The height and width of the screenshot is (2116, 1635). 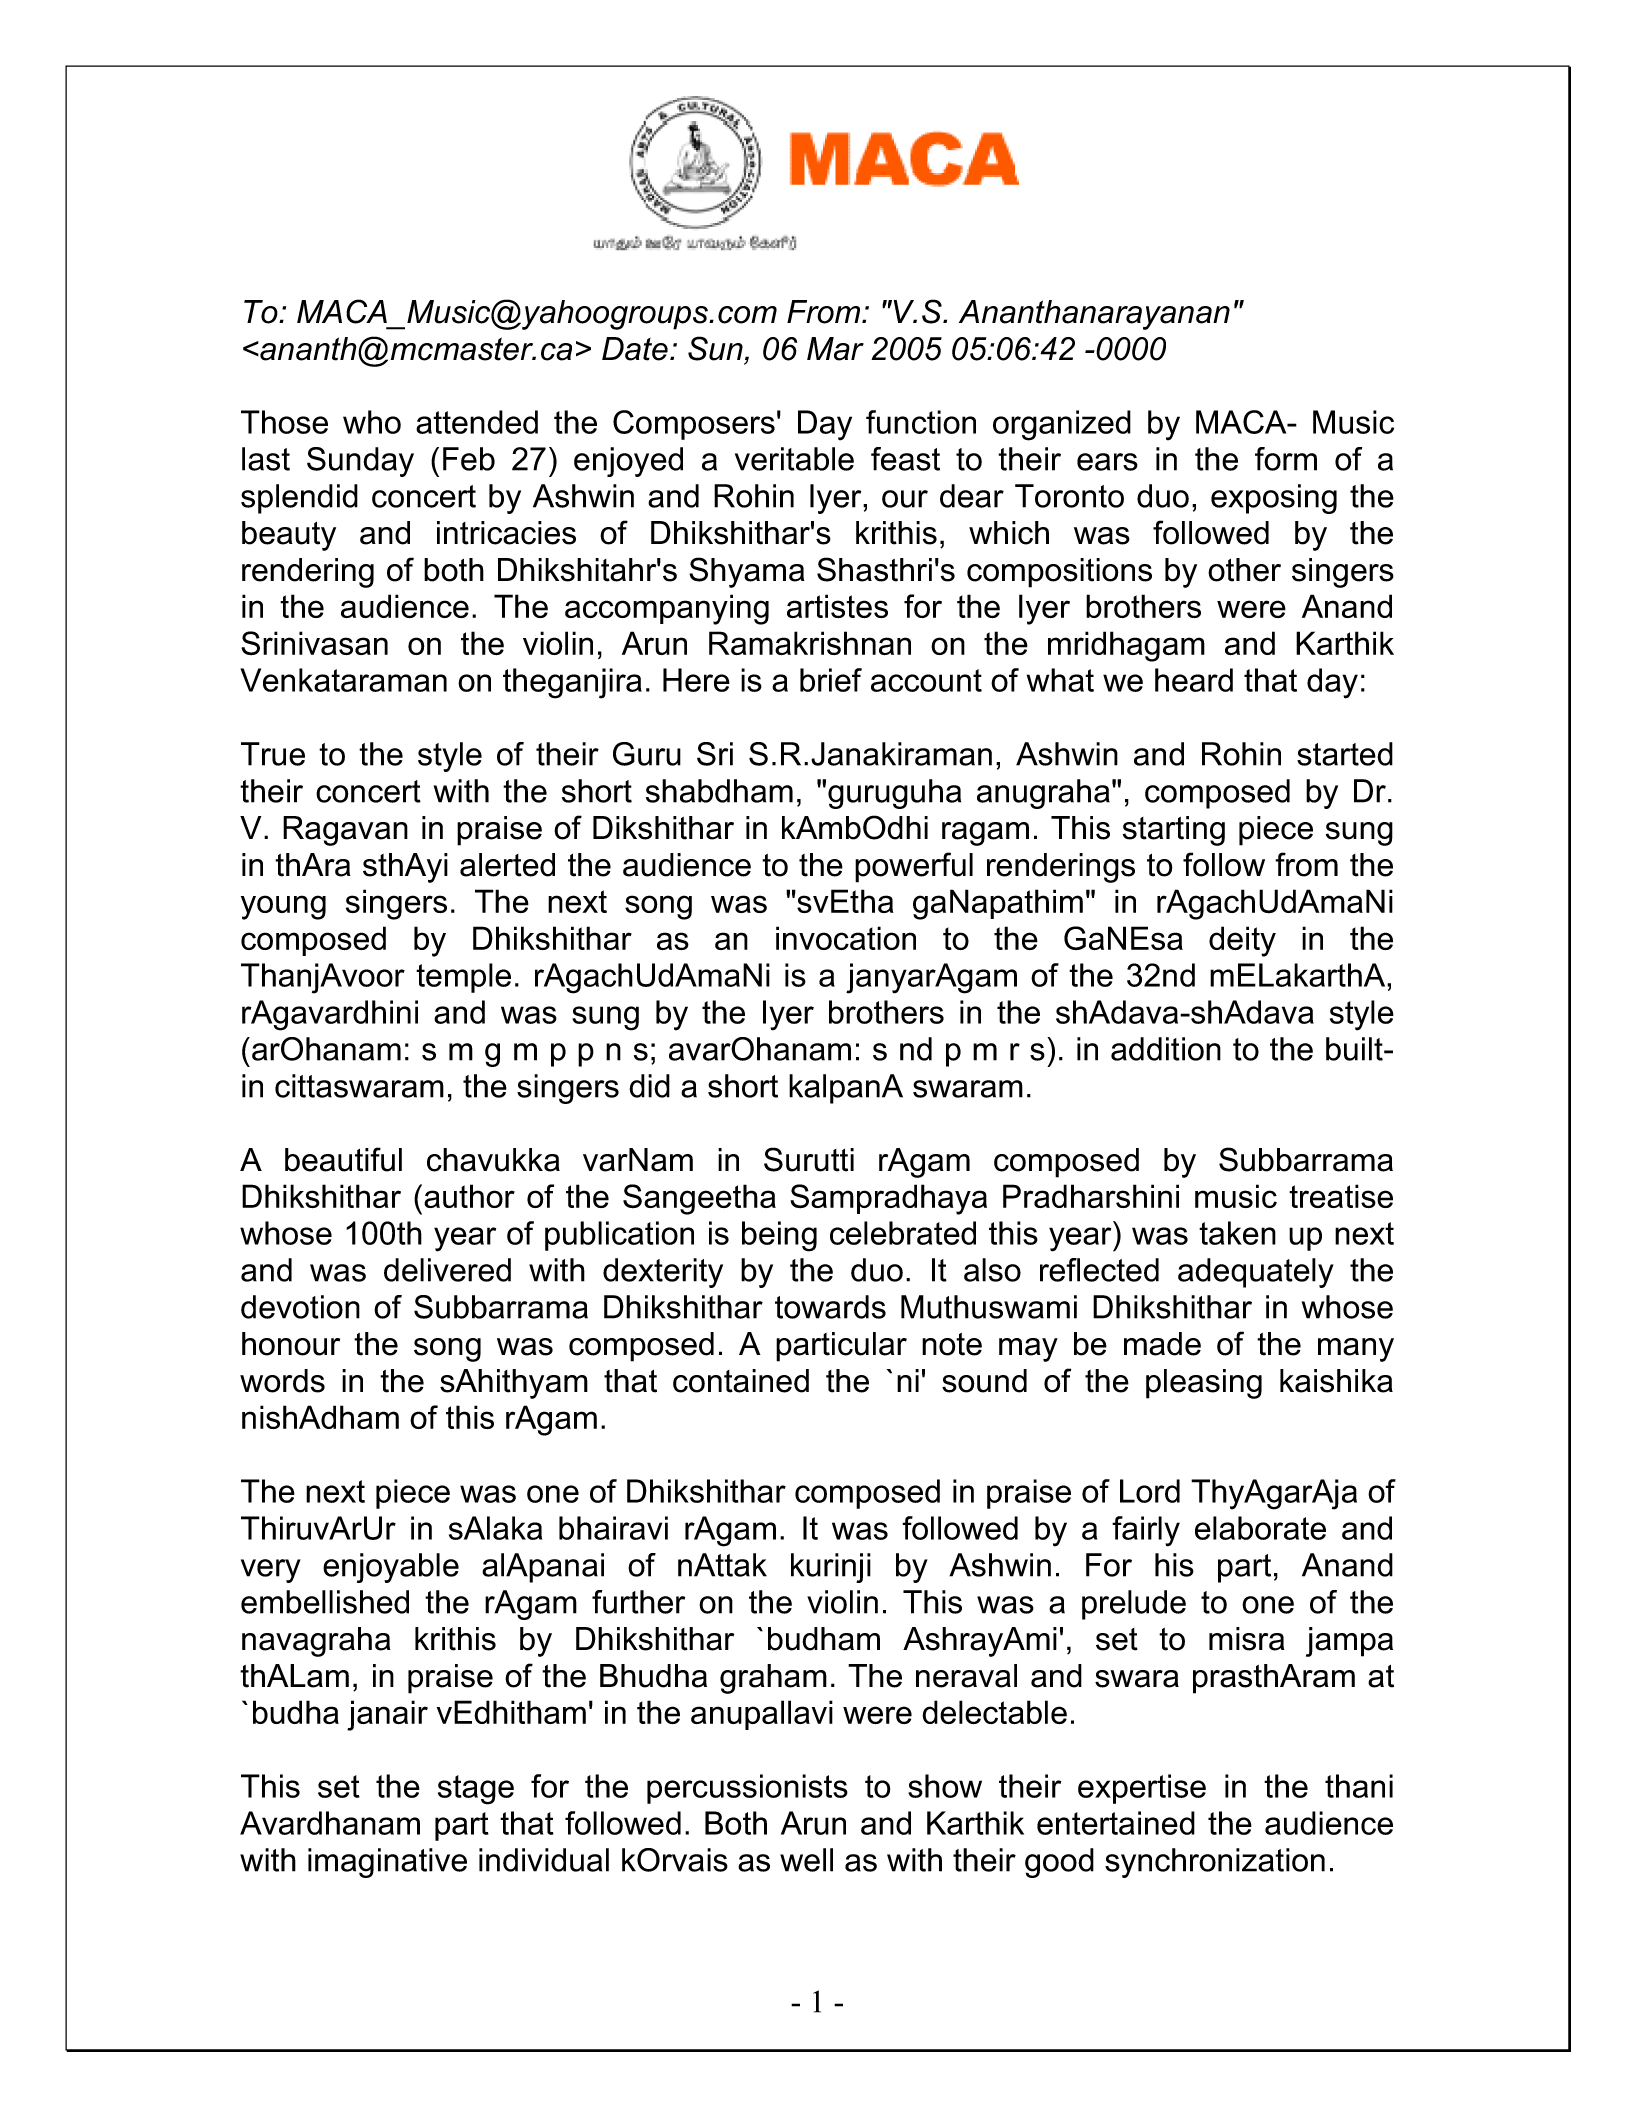 I want to click on attended, so click(x=477, y=422).
